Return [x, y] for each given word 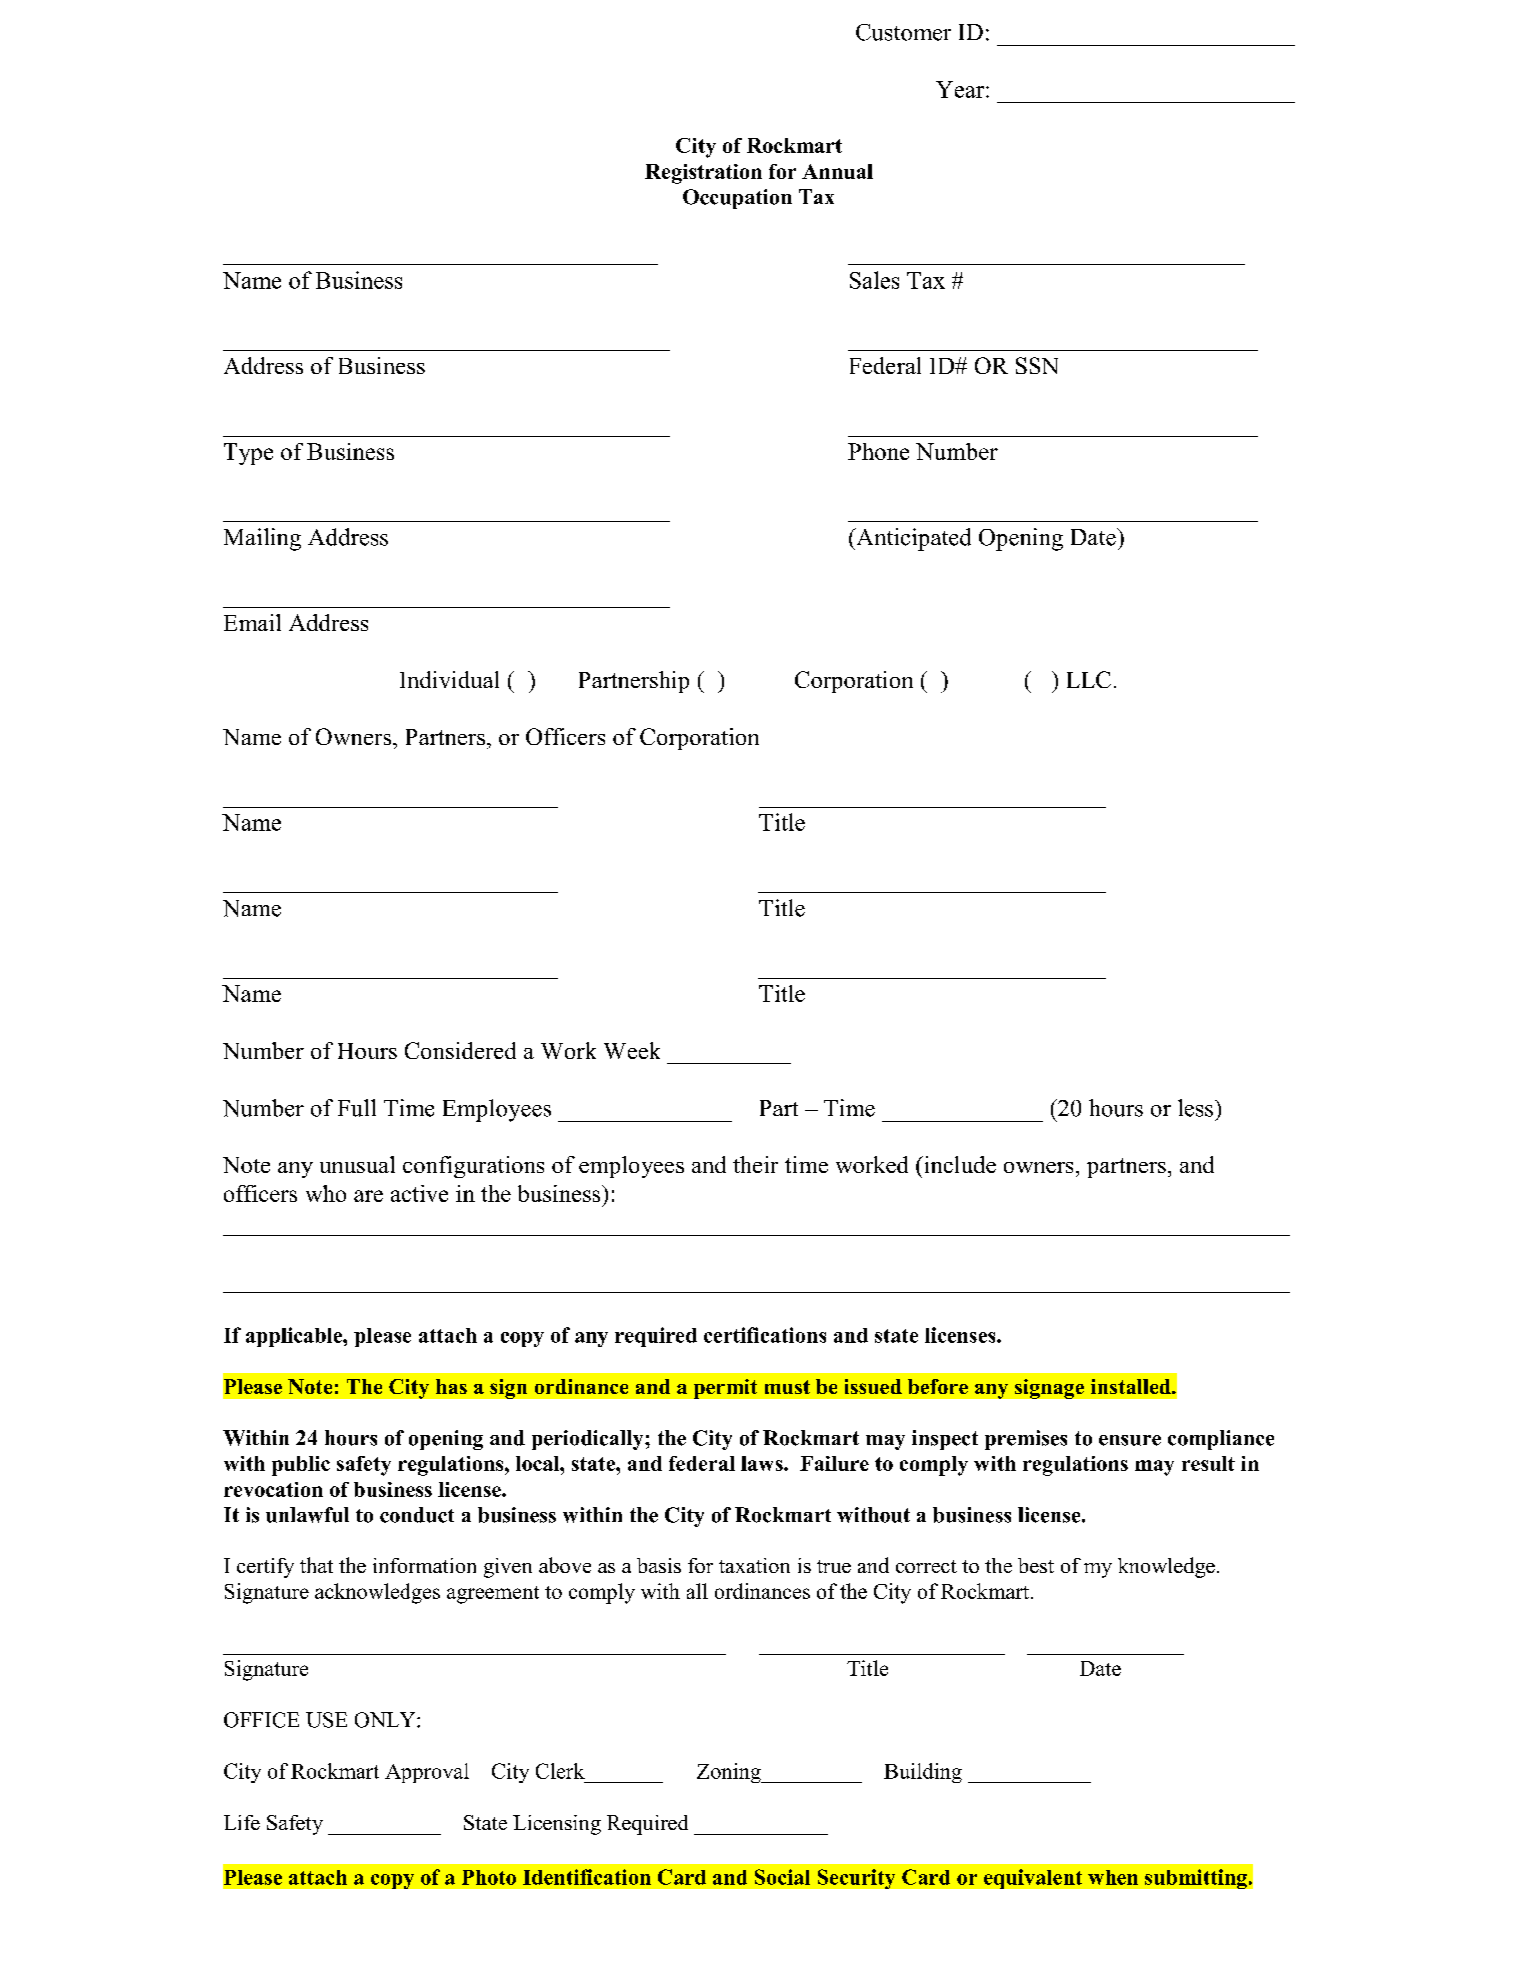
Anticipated [912, 539]
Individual [449, 679]
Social [782, 1877]
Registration [703, 174]
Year [961, 89]
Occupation [737, 199]
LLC [1089, 679]
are [368, 1196]
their [755, 1164]
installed [1132, 1386]
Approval [427, 1773]
